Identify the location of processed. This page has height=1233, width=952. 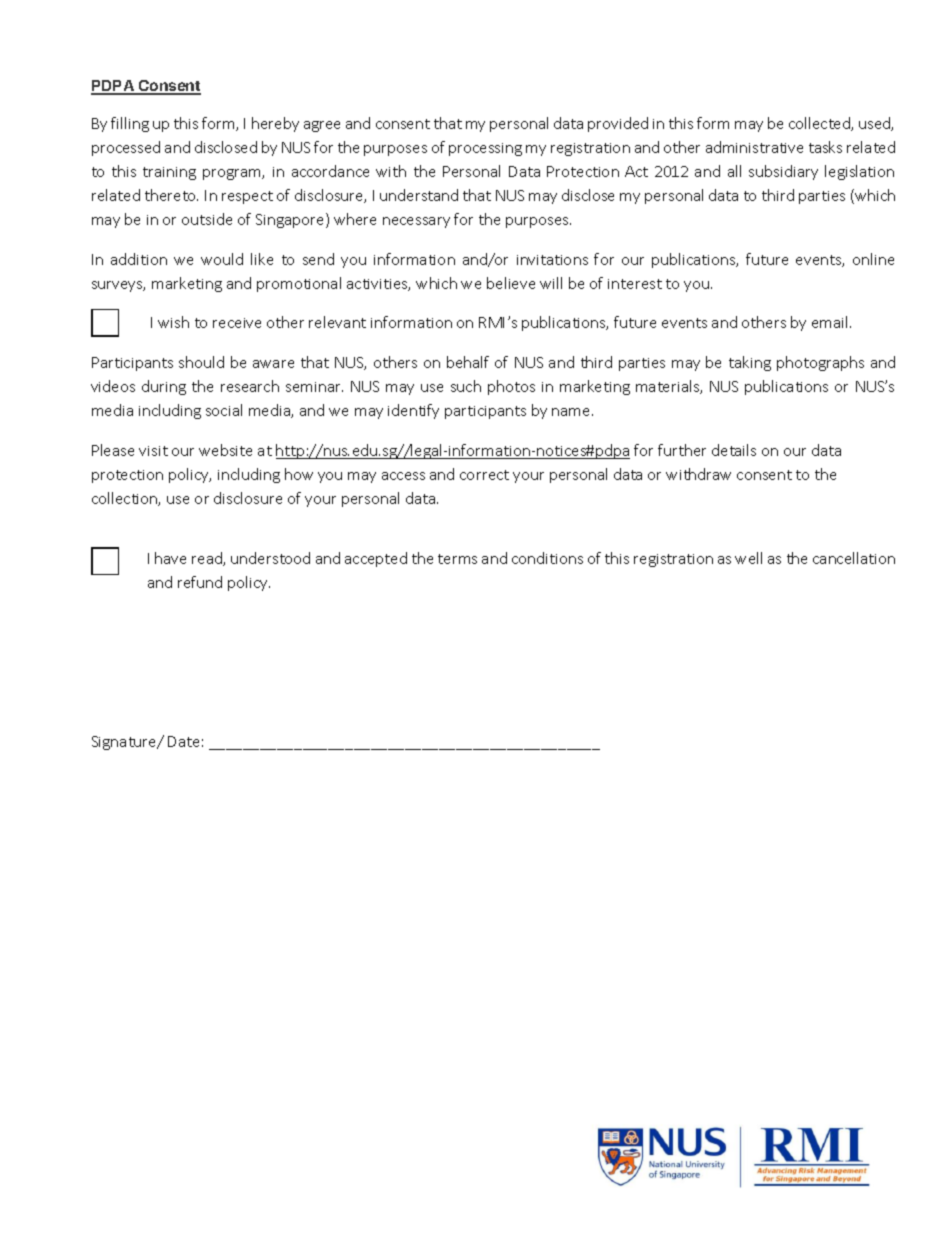
(126, 148).
